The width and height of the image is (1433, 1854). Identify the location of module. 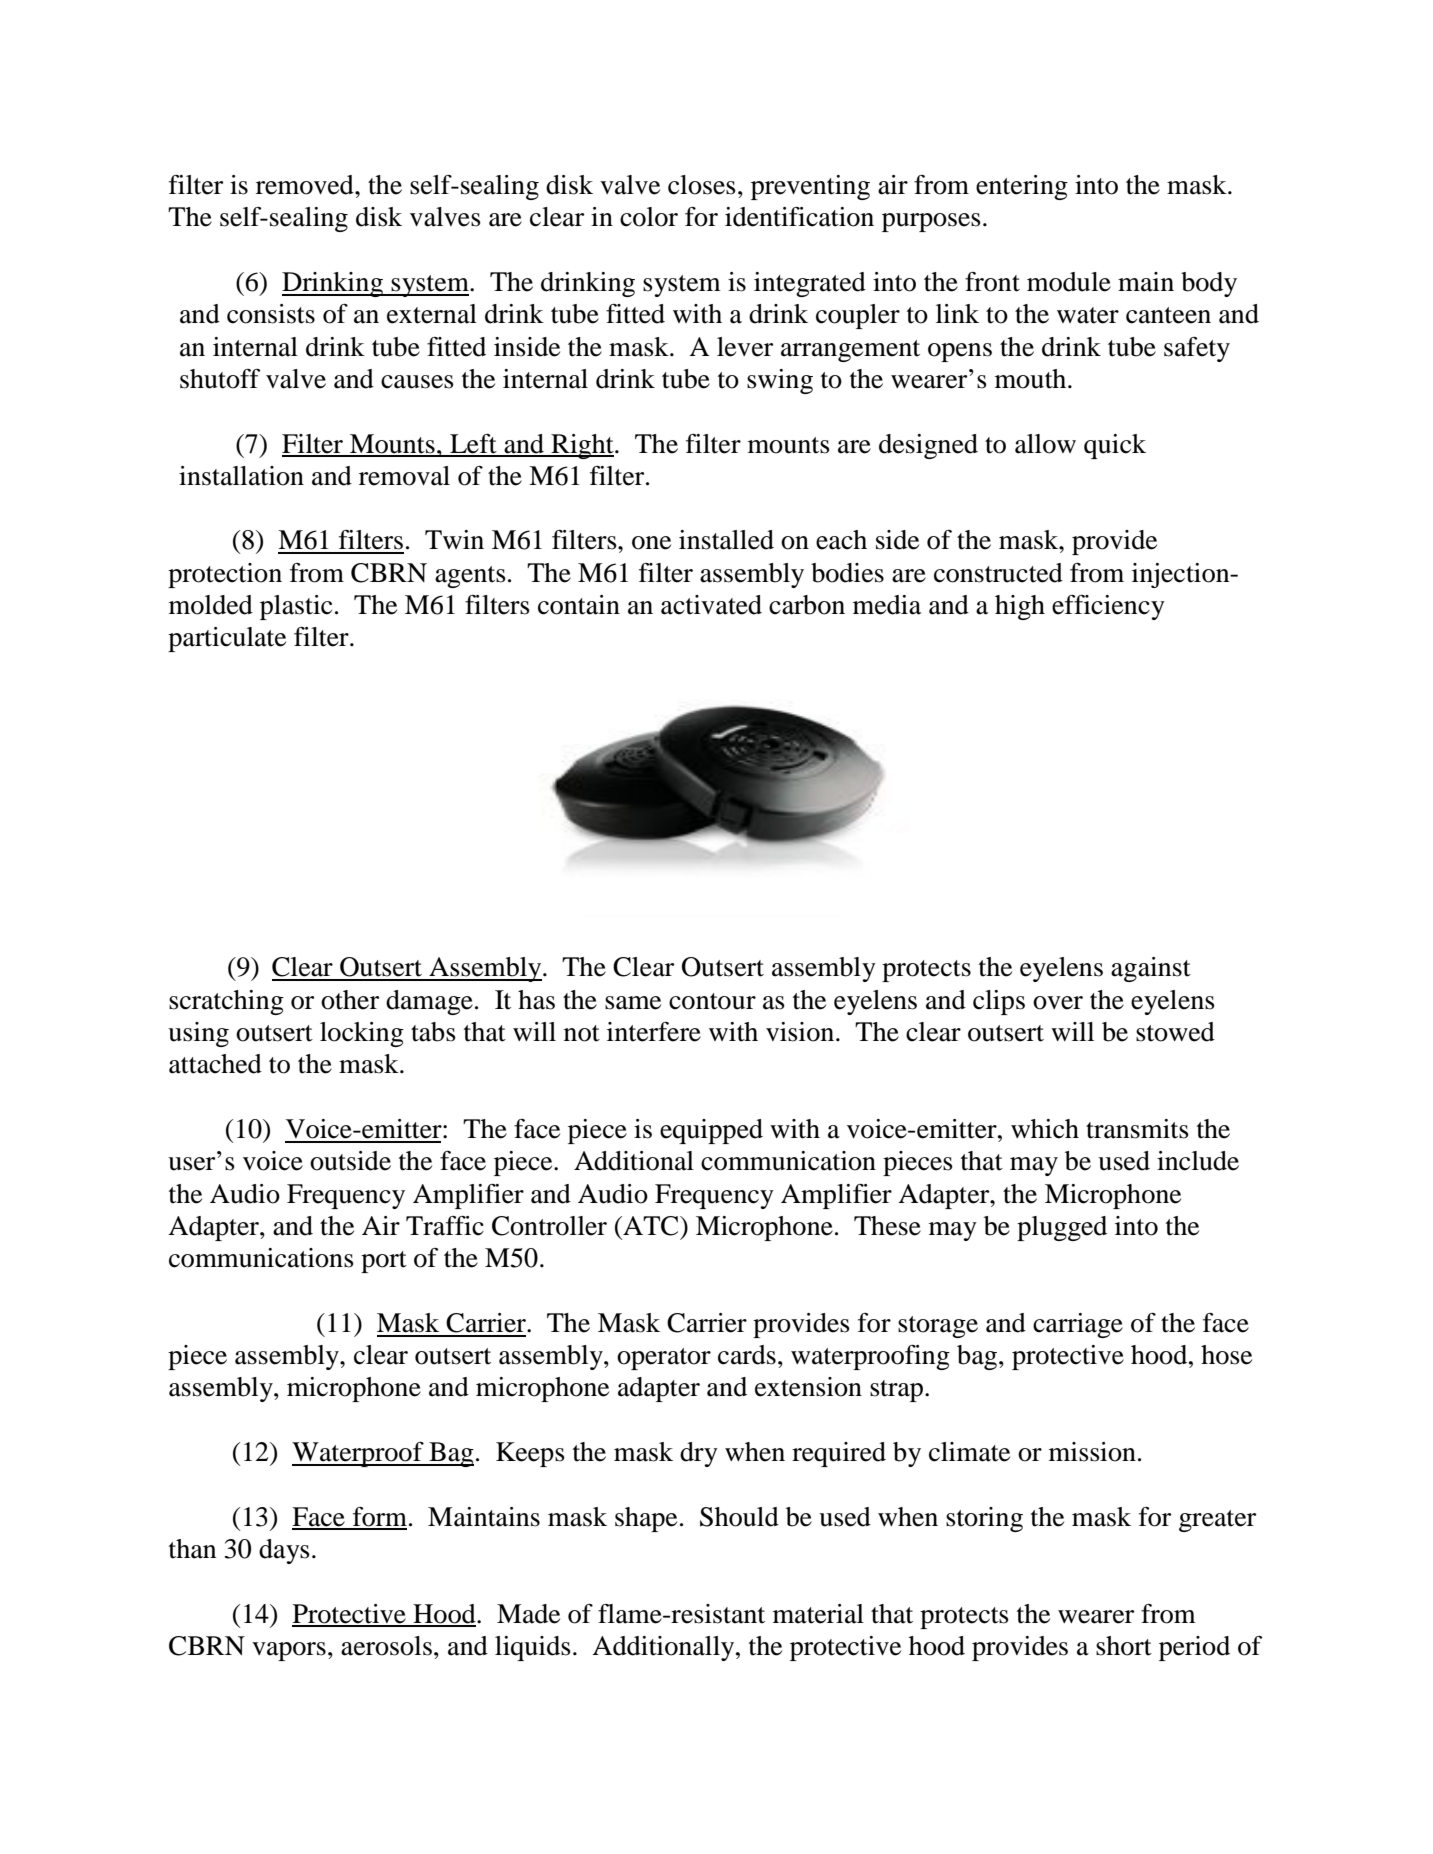
(1069, 282).
